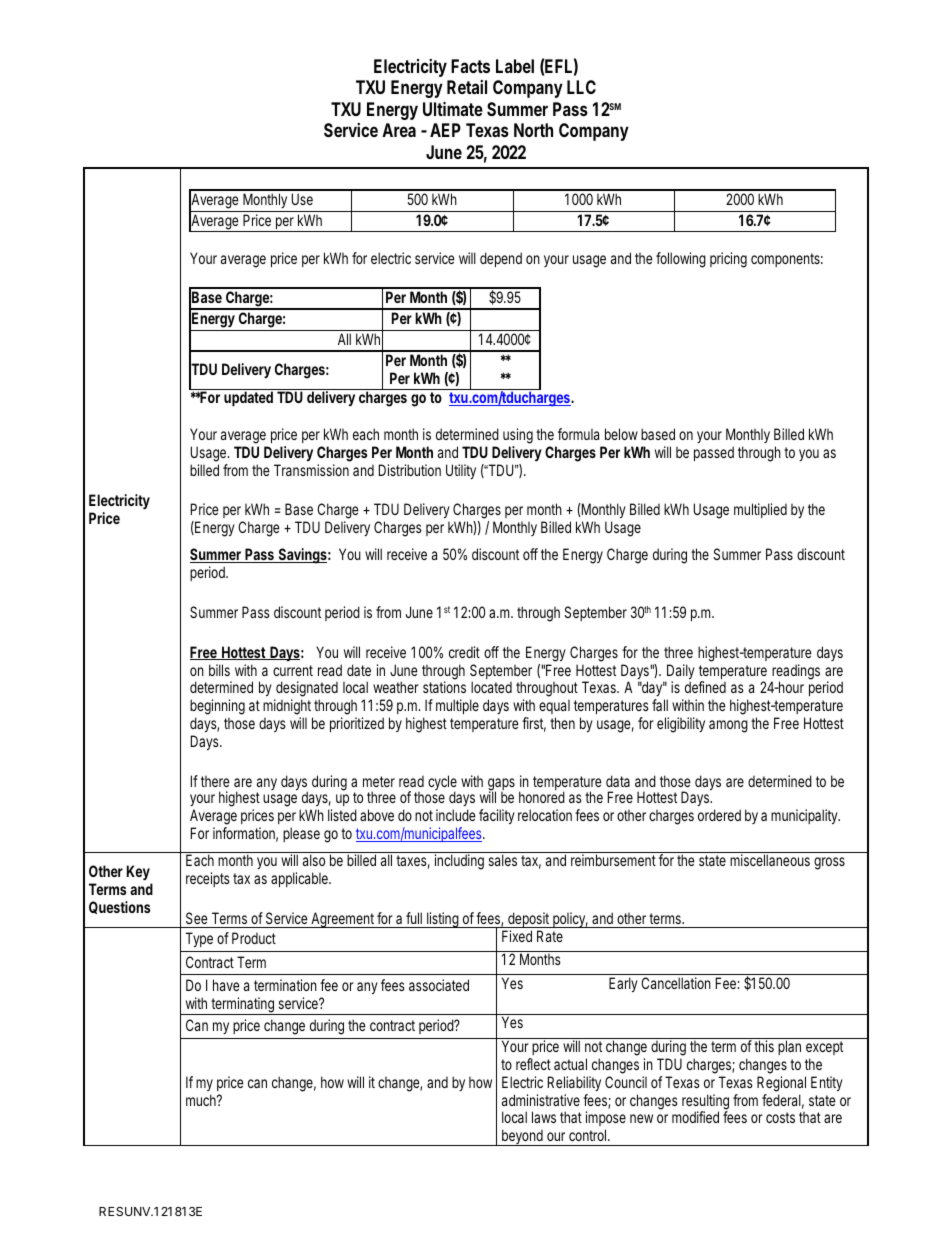  What do you see at coordinates (226, 985) in the screenshot?
I see `have` at bounding box center [226, 985].
